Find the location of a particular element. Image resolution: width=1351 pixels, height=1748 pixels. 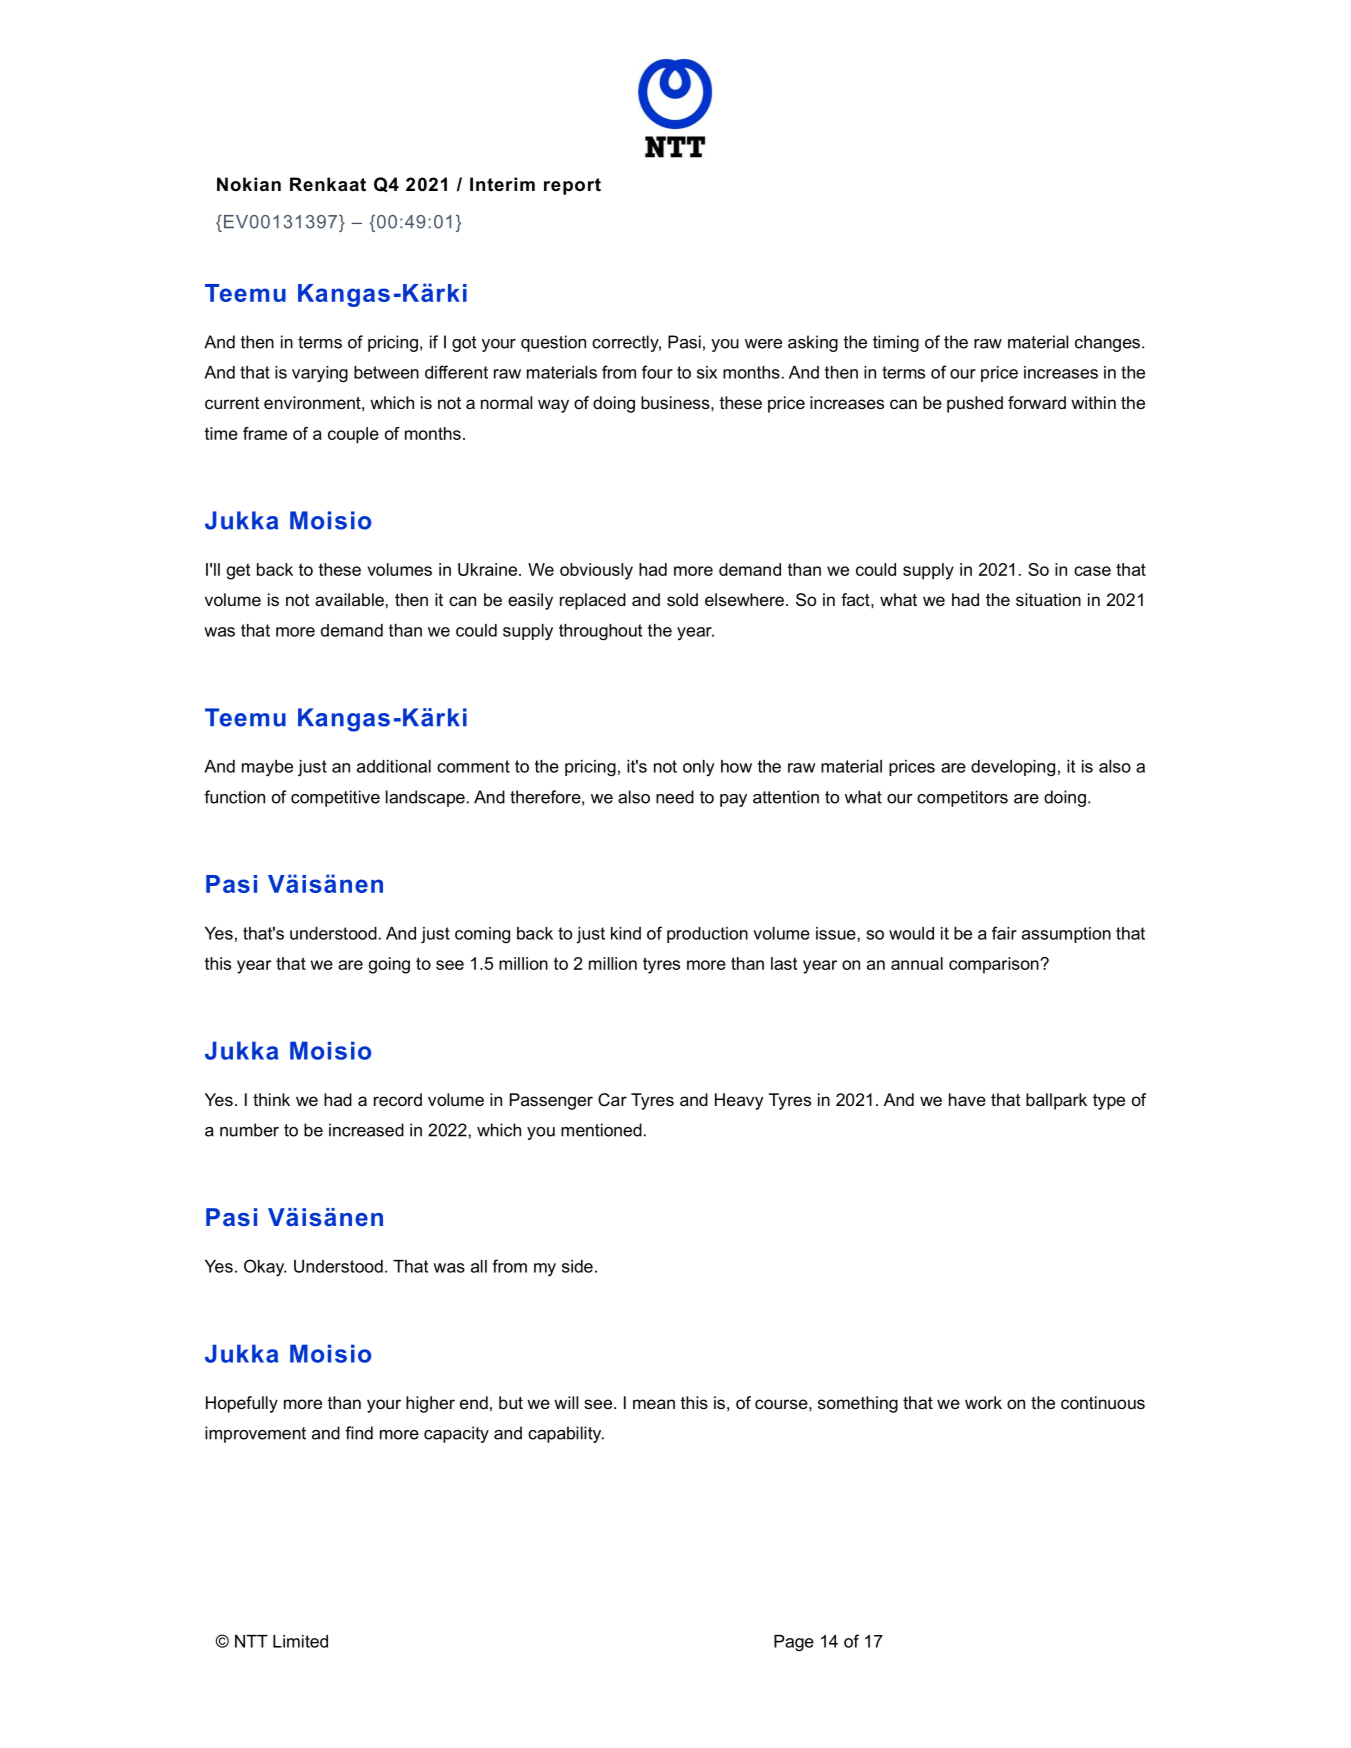

mean is located at coordinates (654, 1404).
